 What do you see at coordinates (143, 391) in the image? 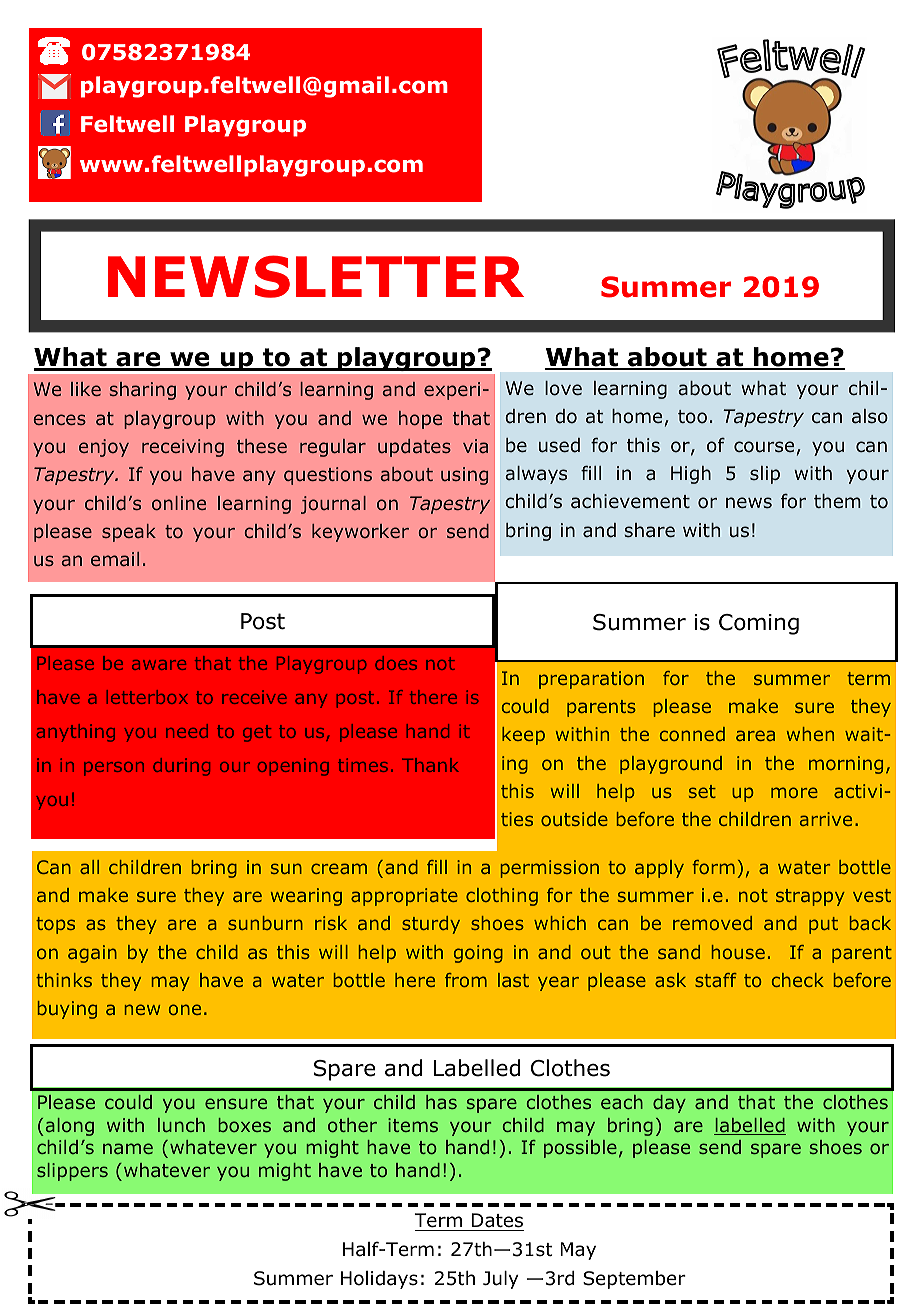
I see `sharing` at bounding box center [143, 391].
